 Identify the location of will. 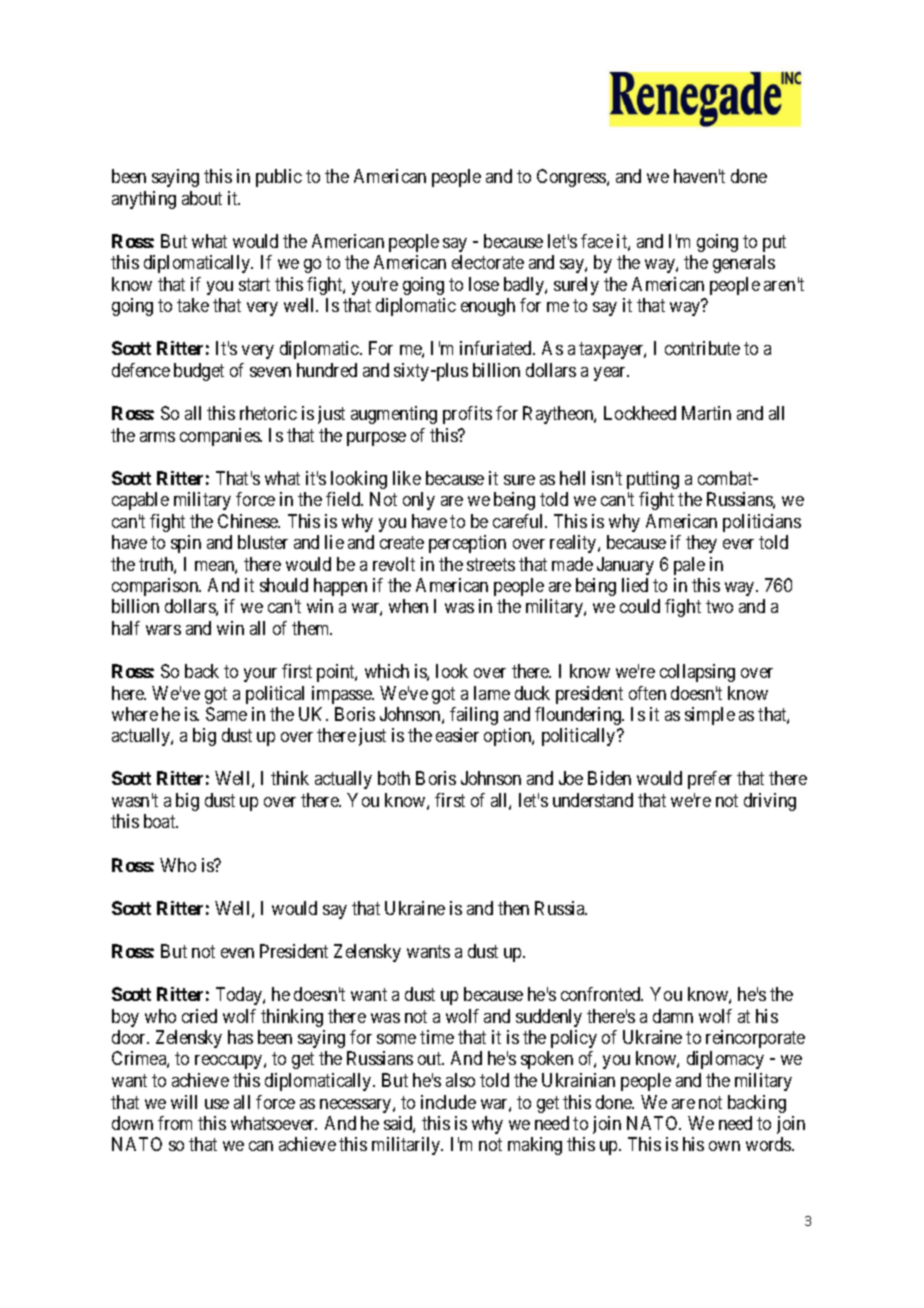
(184, 1102).
